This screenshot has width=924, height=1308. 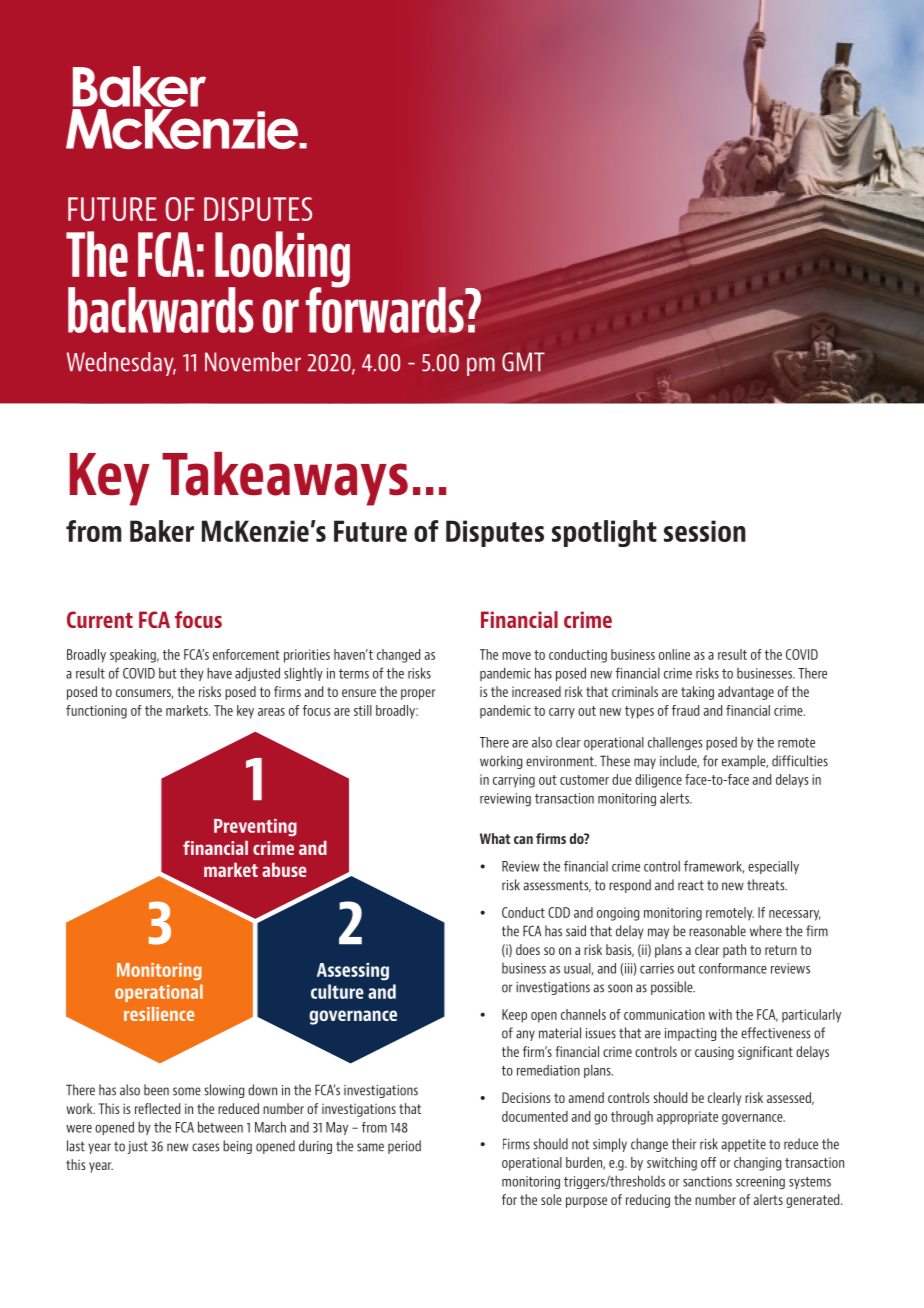 I want to click on GMT, so click(x=523, y=362).
